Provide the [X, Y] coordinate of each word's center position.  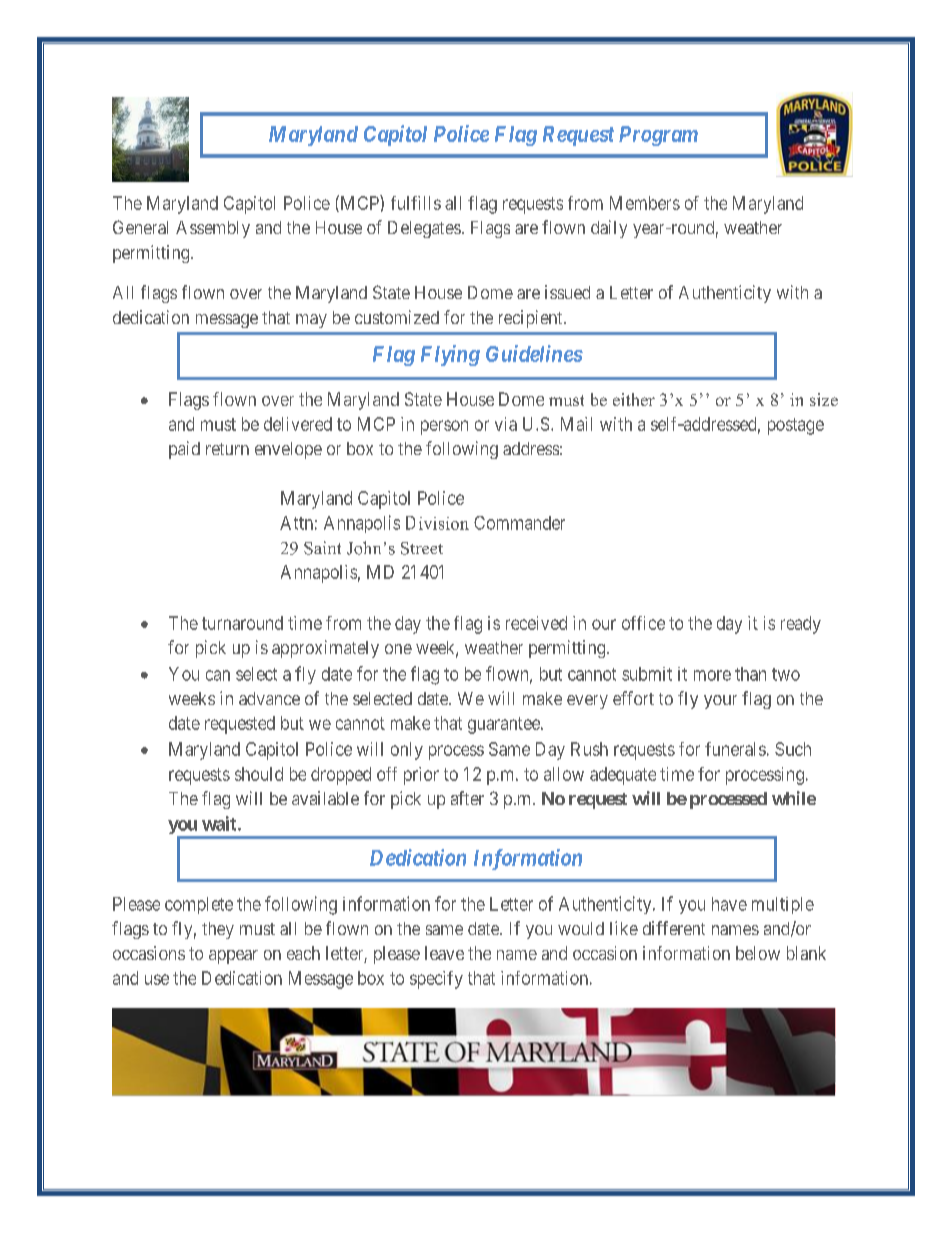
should [259, 774]
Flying [450, 355]
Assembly [213, 229]
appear [233, 957]
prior [421, 776]
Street [422, 548]
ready [801, 625]
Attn [296, 523]
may [311, 321]
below [758, 953]
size [824, 399]
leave [444, 953]
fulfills [416, 203]
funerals [735, 749]
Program [658, 136]
